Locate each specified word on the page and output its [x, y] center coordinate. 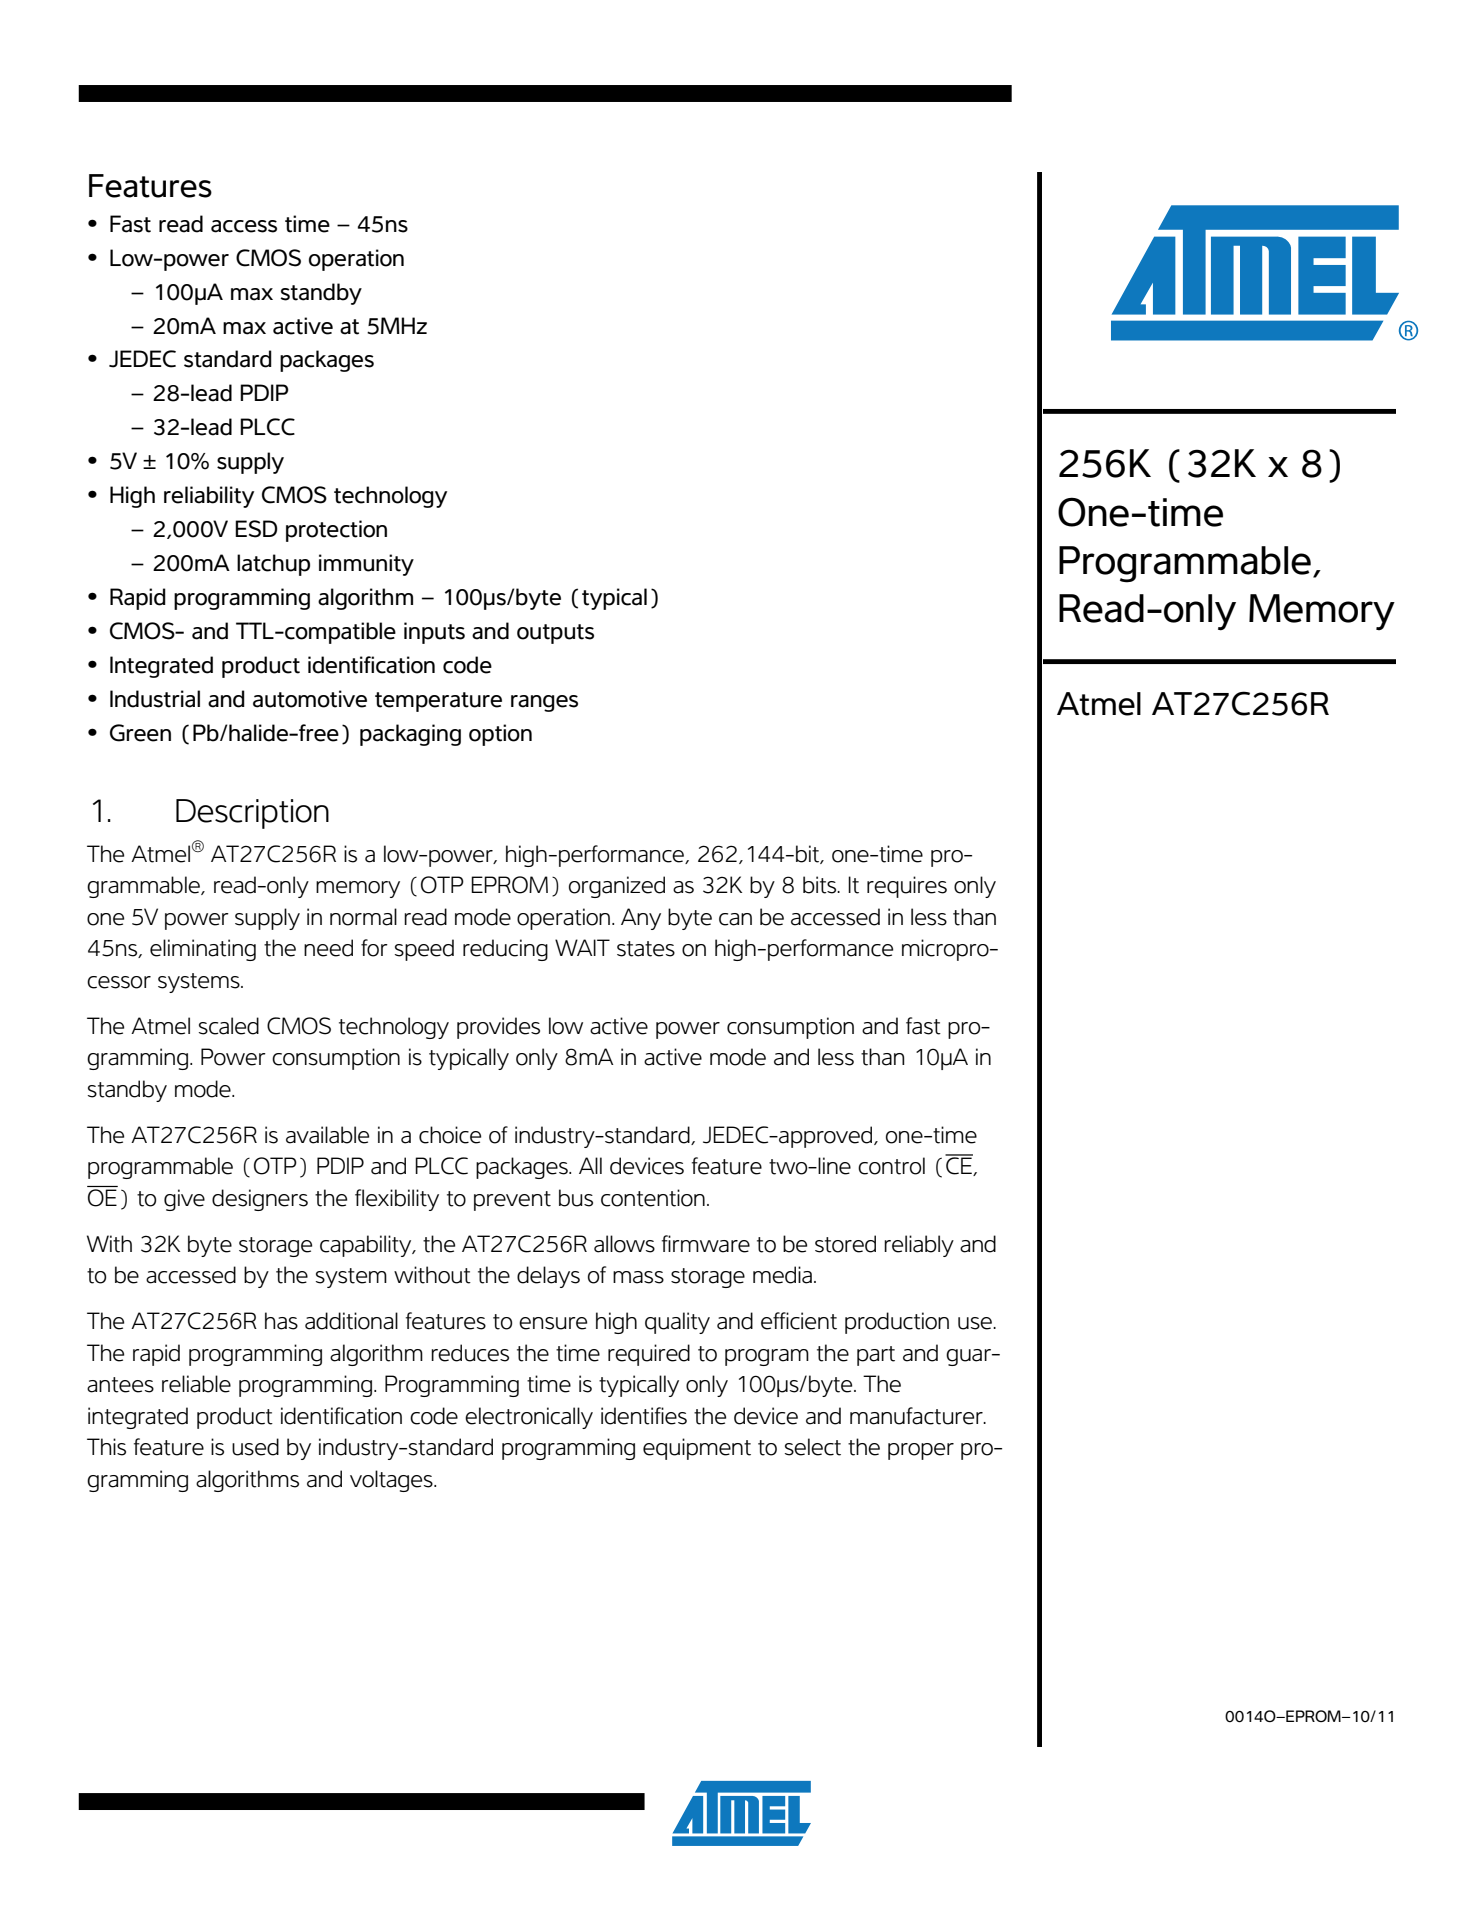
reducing [505, 950]
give [184, 1200]
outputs [555, 634]
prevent [512, 1201]
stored [845, 1244]
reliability [209, 497]
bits [821, 885]
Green [140, 733]
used [255, 1447]
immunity [366, 565]
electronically [529, 1418]
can [735, 919]
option [500, 735]
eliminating [203, 950]
